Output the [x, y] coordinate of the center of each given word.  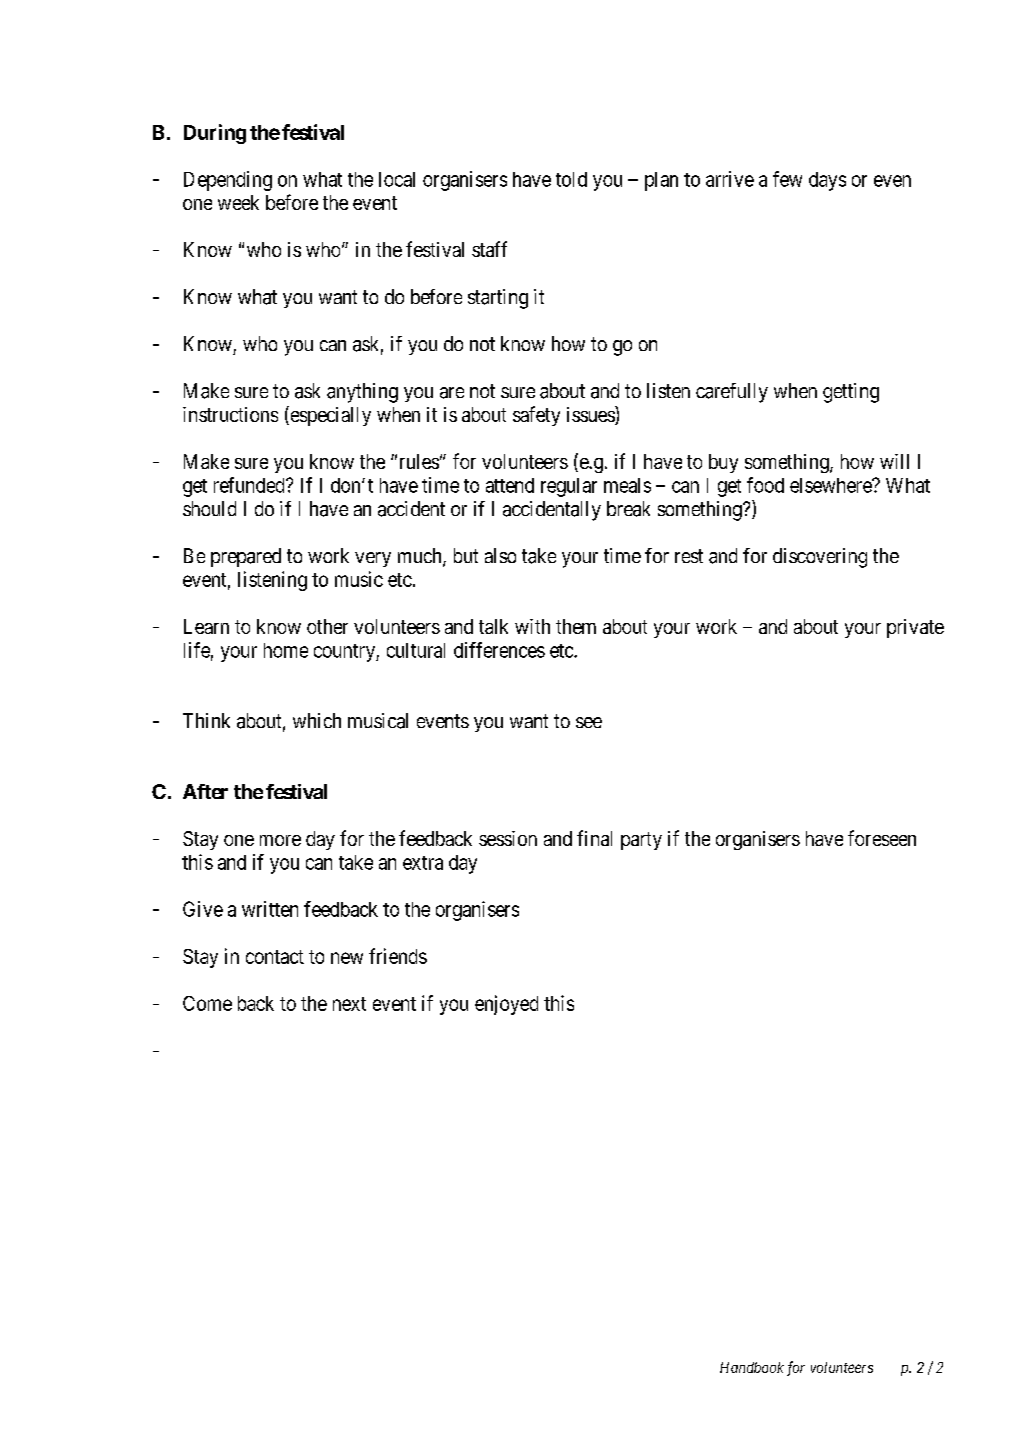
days [827, 181]
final [594, 838]
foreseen [882, 838]
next [349, 1004]
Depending [228, 181]
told [571, 179]
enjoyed [506, 1005]
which [317, 720]
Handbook [752, 1367]
